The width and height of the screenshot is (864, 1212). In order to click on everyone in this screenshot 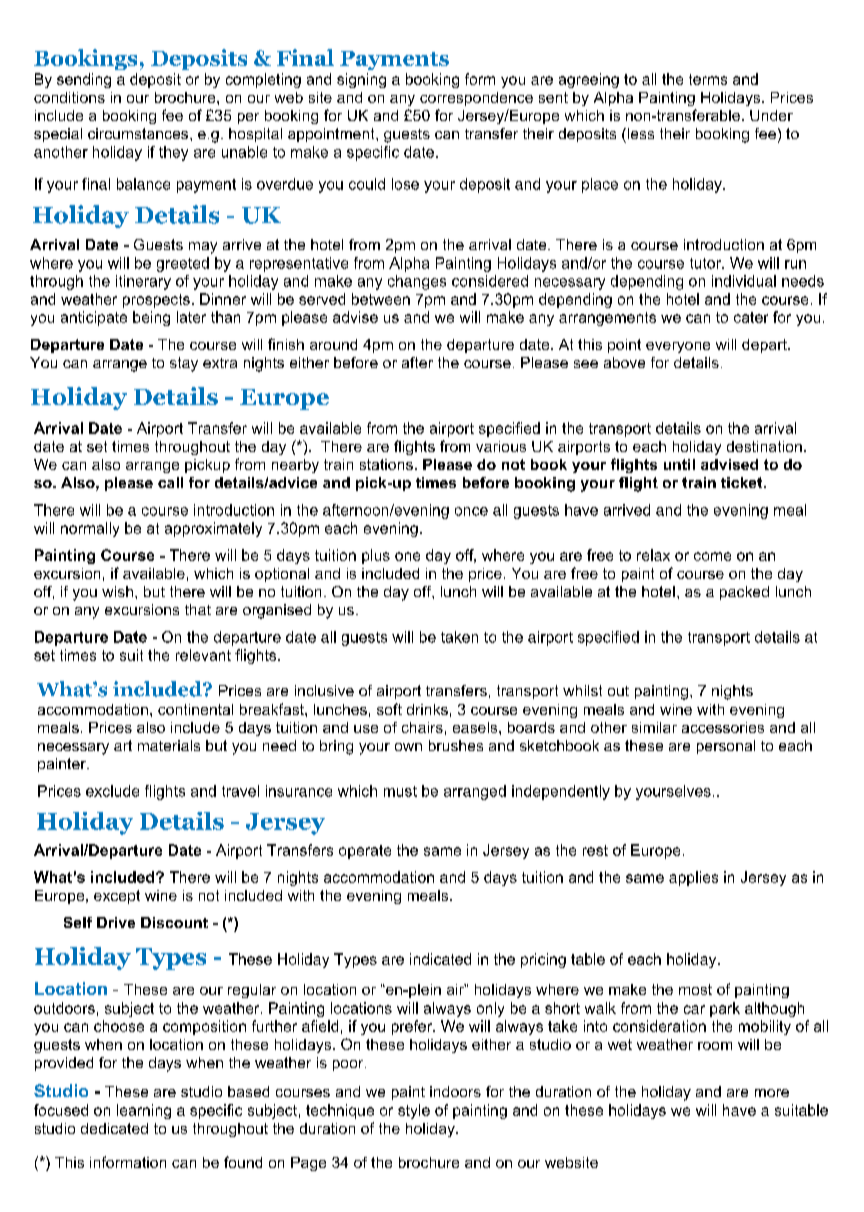, I will do `click(678, 347)`.
